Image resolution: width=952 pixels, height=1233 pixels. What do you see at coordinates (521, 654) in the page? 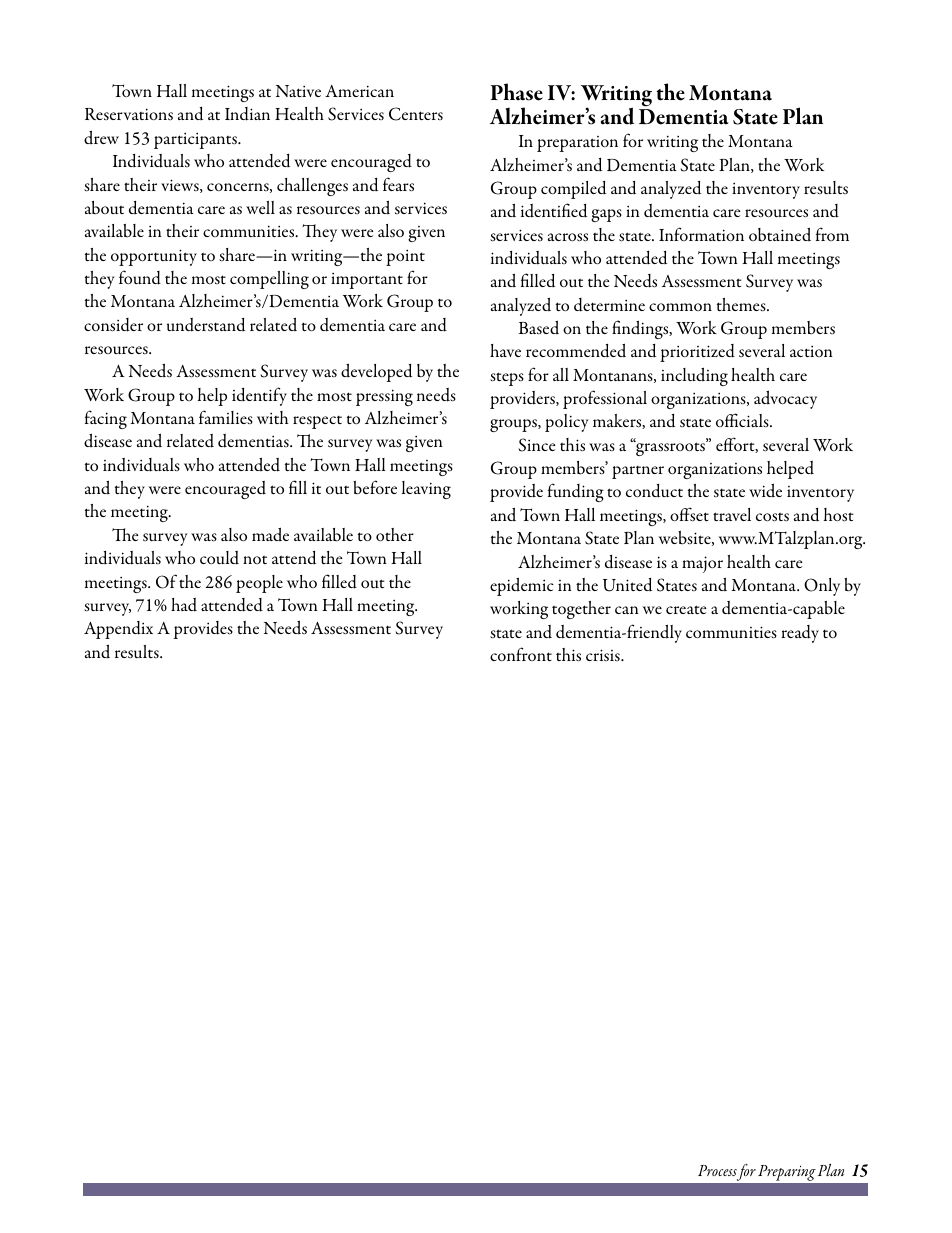
I see `confront` at bounding box center [521, 654].
